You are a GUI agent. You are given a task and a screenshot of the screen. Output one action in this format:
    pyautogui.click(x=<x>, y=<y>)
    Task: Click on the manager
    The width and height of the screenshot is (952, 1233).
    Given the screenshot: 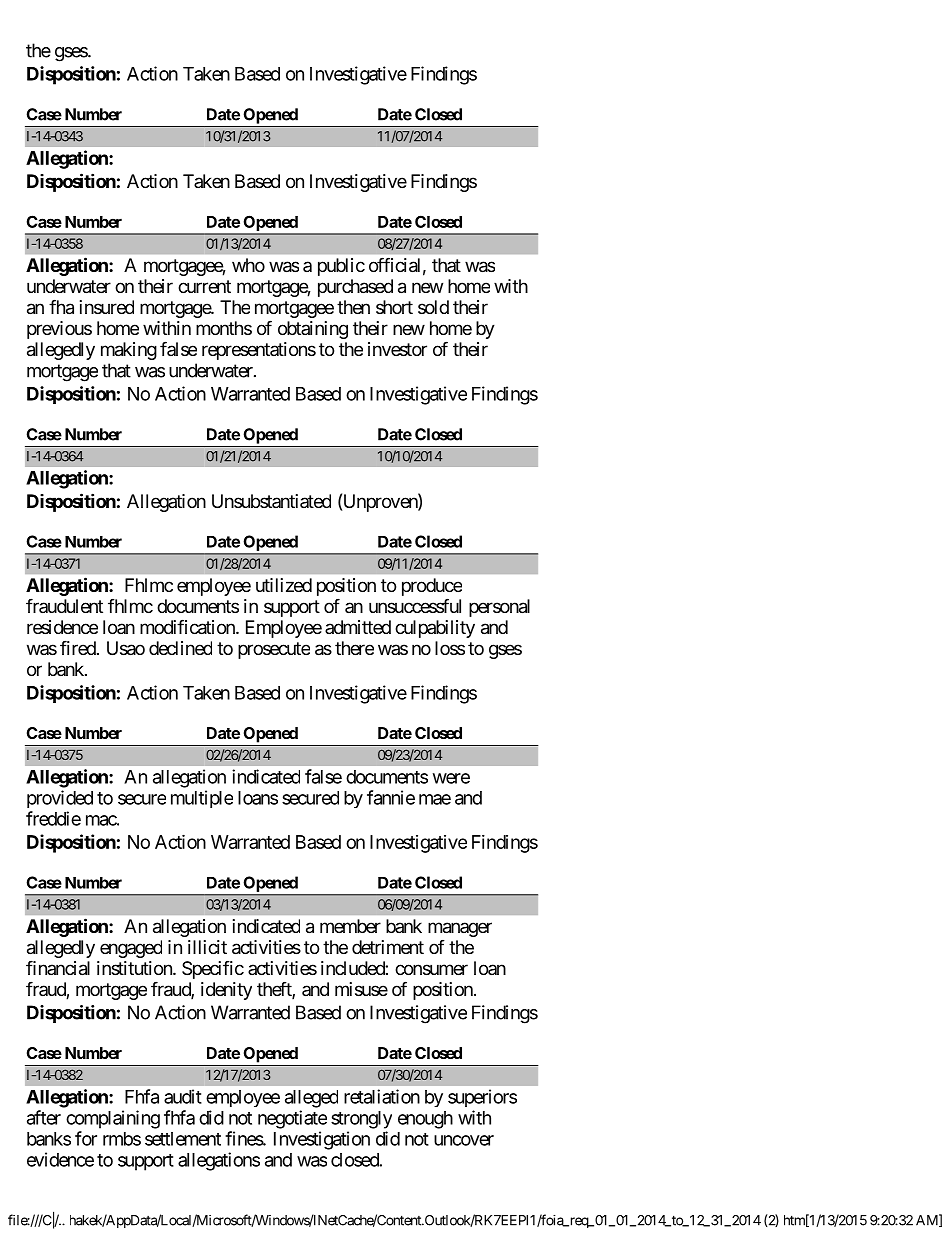 What is the action you would take?
    pyautogui.click(x=460, y=929)
